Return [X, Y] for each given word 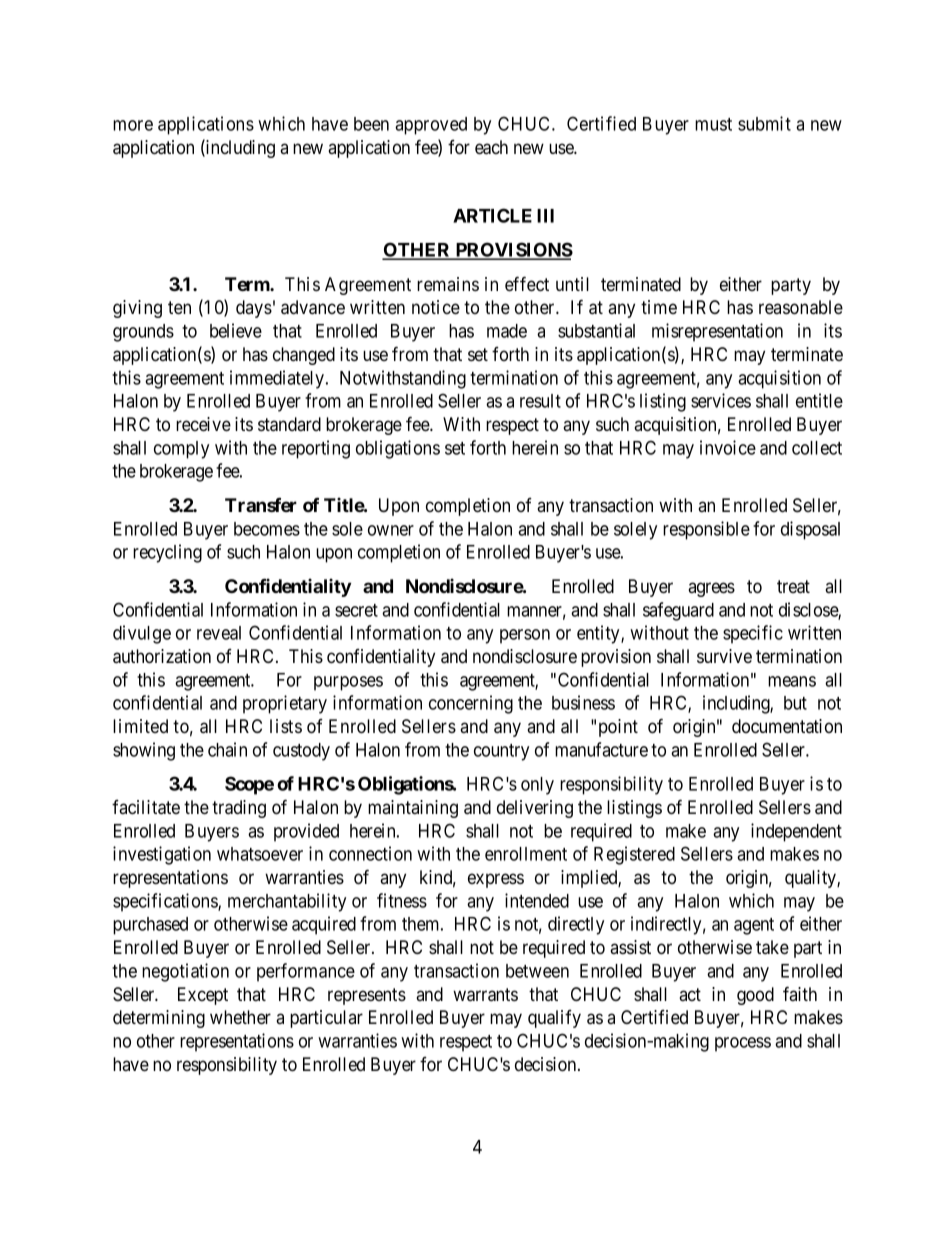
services [721, 400]
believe [236, 330]
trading [239, 809]
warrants [485, 995]
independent [796, 832]
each [491, 147]
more [133, 125]
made [507, 331]
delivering [535, 809]
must [713, 124]
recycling [167, 553]
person [525, 636]
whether [240, 1017]
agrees [711, 589]
